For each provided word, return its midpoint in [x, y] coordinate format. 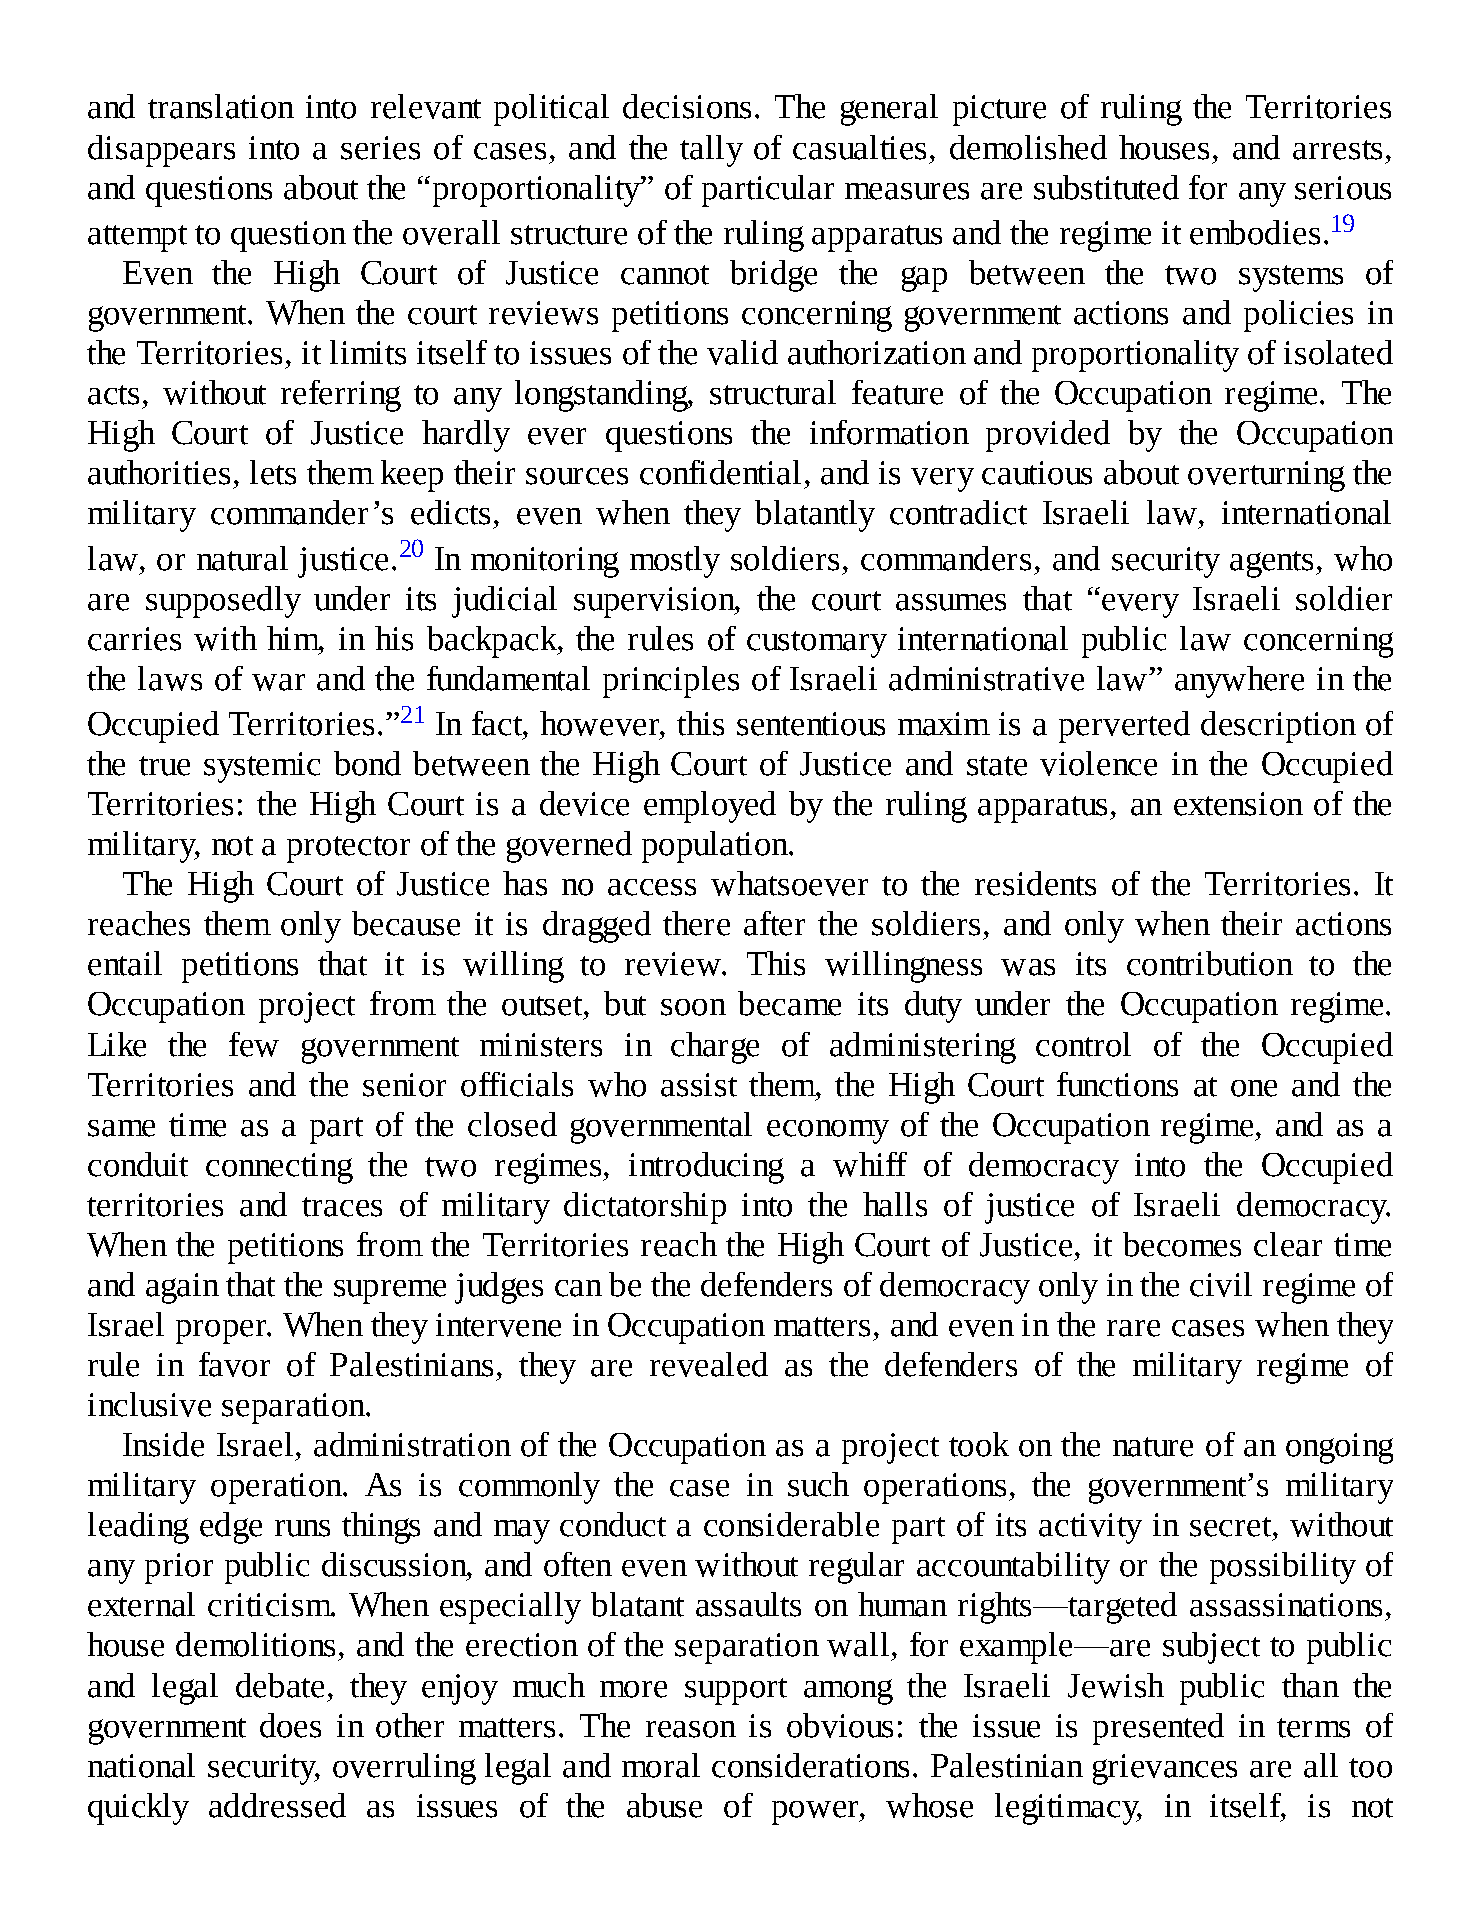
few [254, 1044]
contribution [1210, 963]
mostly [675, 562]
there [696, 923]
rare [1133, 1328]
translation [221, 106]
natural [242, 558]
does [290, 1725]
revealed [709, 1364]
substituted [1106, 187]
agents [1271, 564]
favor [234, 1364]
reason [691, 1729]
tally [711, 151]
